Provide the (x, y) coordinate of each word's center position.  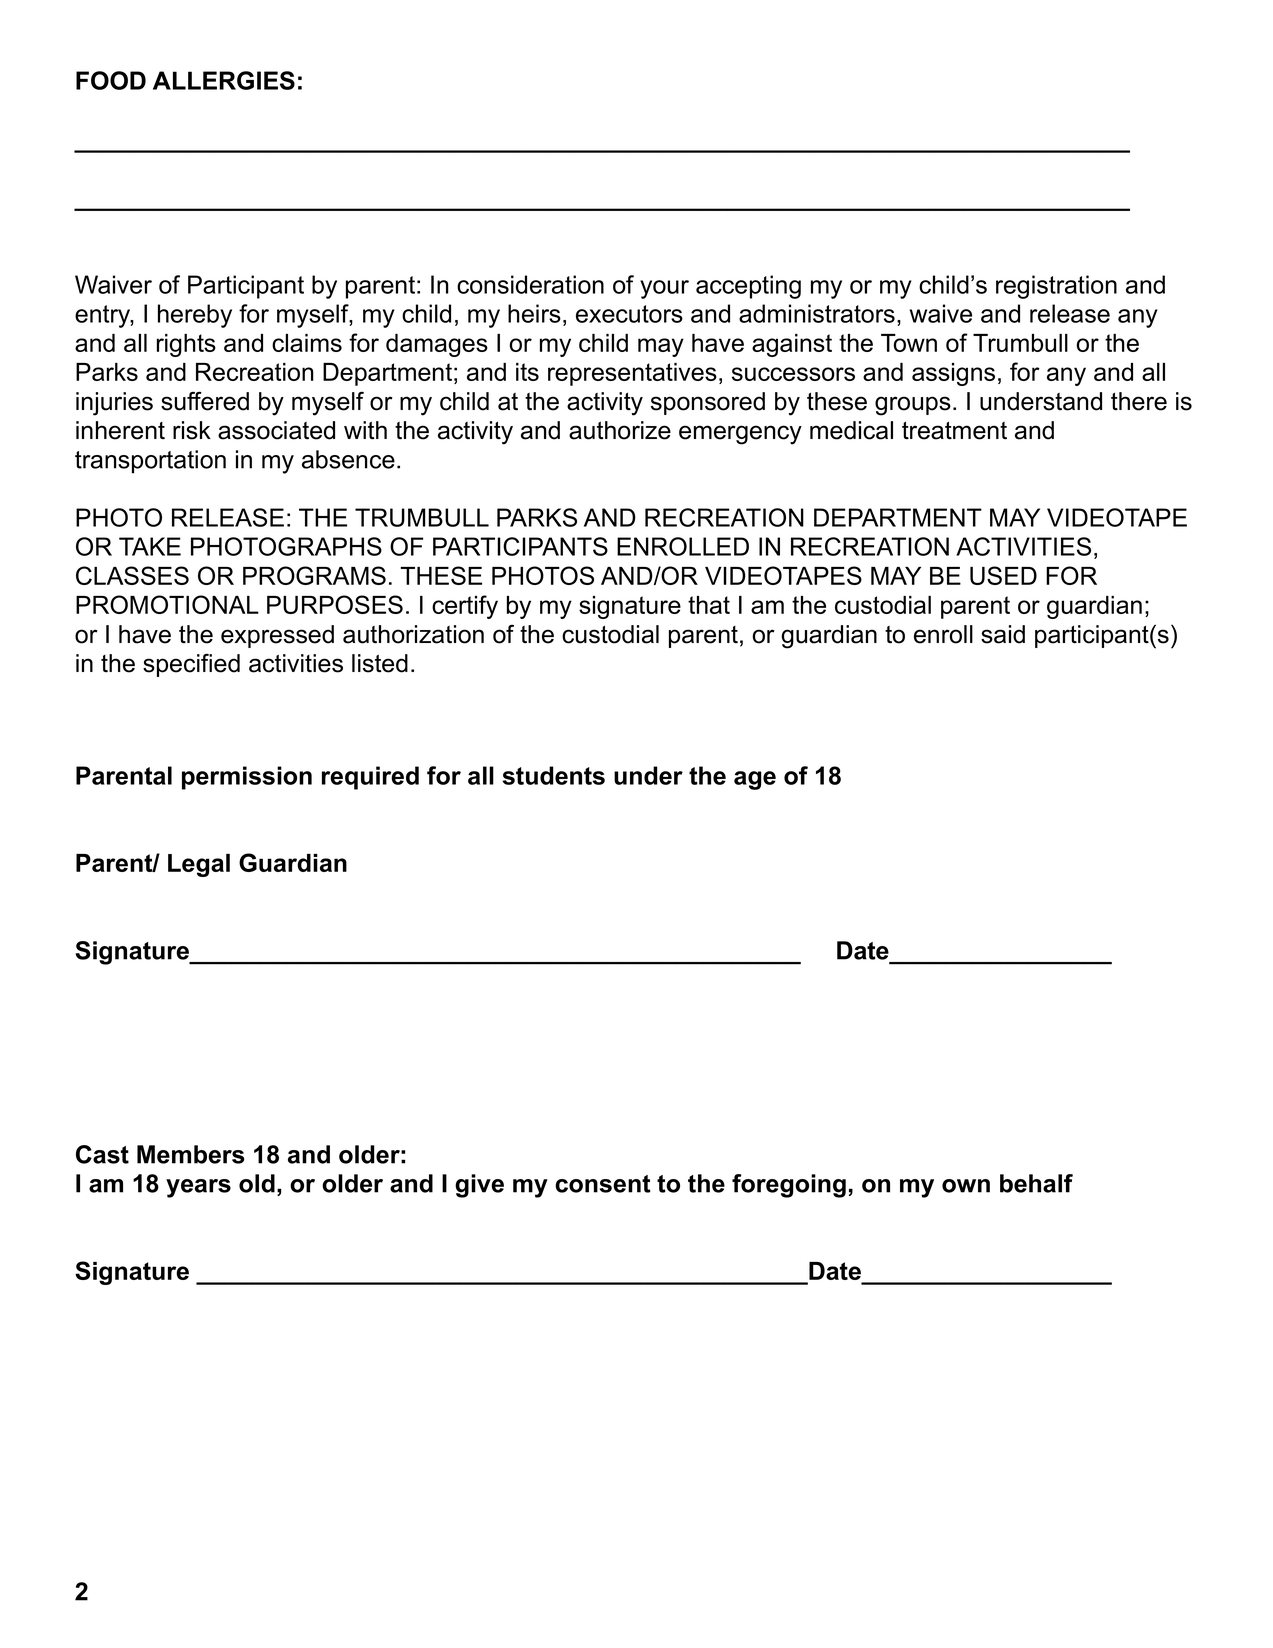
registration (1056, 287)
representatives (632, 374)
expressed (277, 636)
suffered (205, 401)
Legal (199, 865)
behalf (1036, 1183)
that (709, 605)
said (1003, 634)
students (553, 775)
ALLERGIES (224, 80)
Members (190, 1154)
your (664, 289)
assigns (953, 374)
